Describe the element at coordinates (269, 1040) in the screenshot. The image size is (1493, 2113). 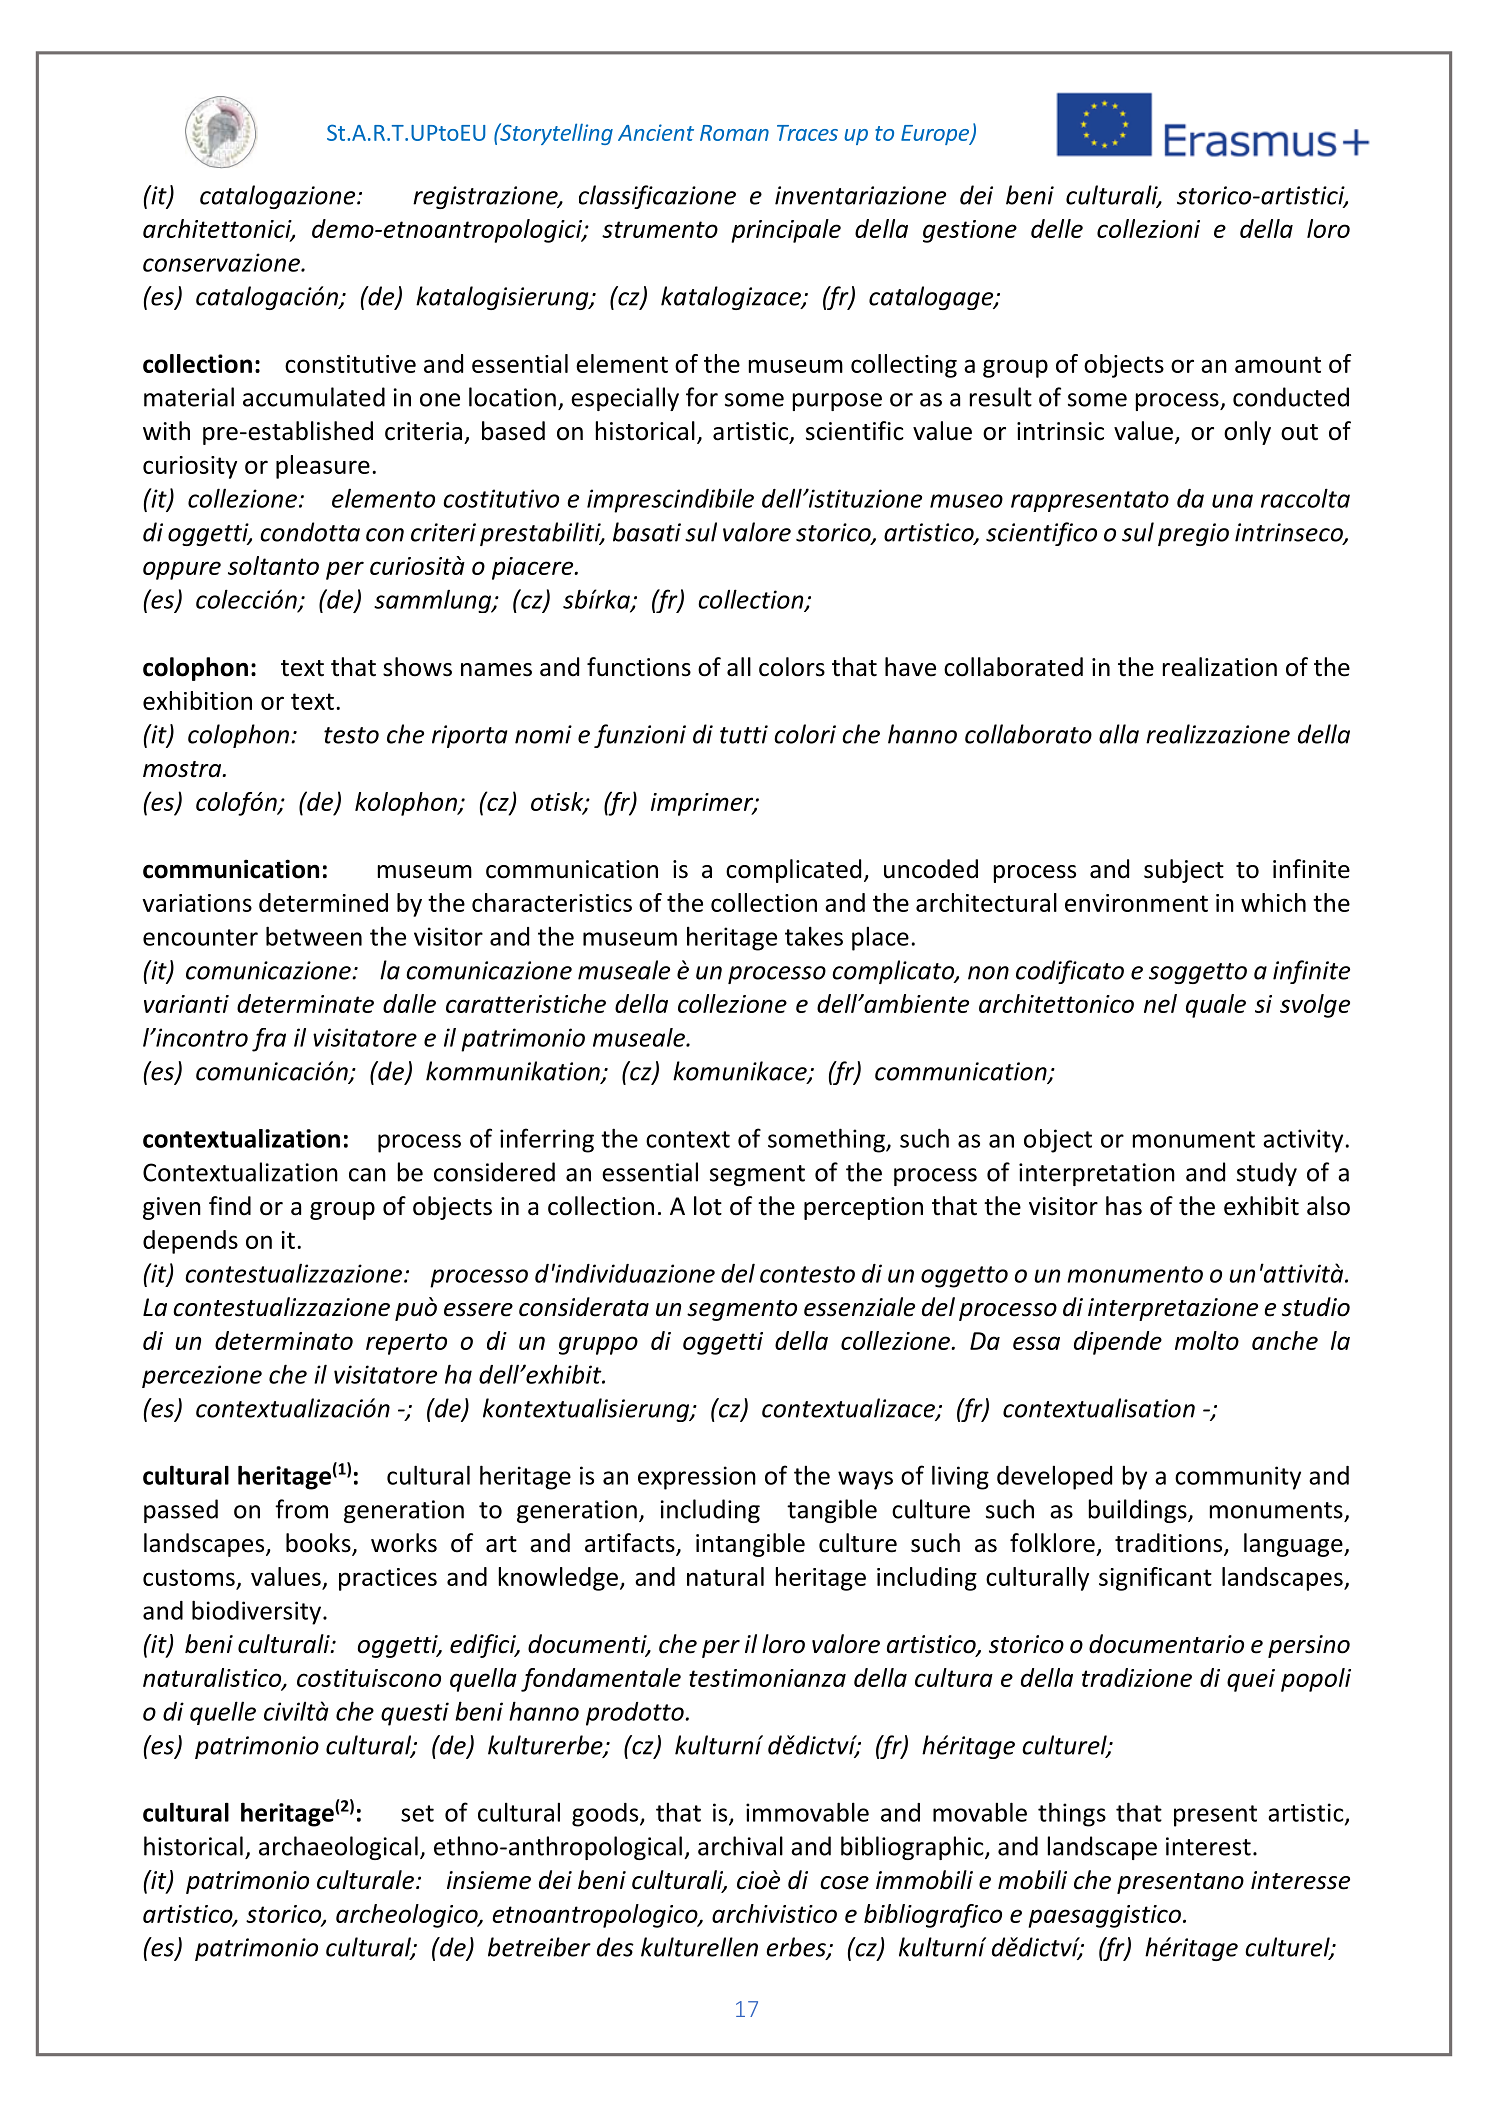
I see `fra` at that location.
